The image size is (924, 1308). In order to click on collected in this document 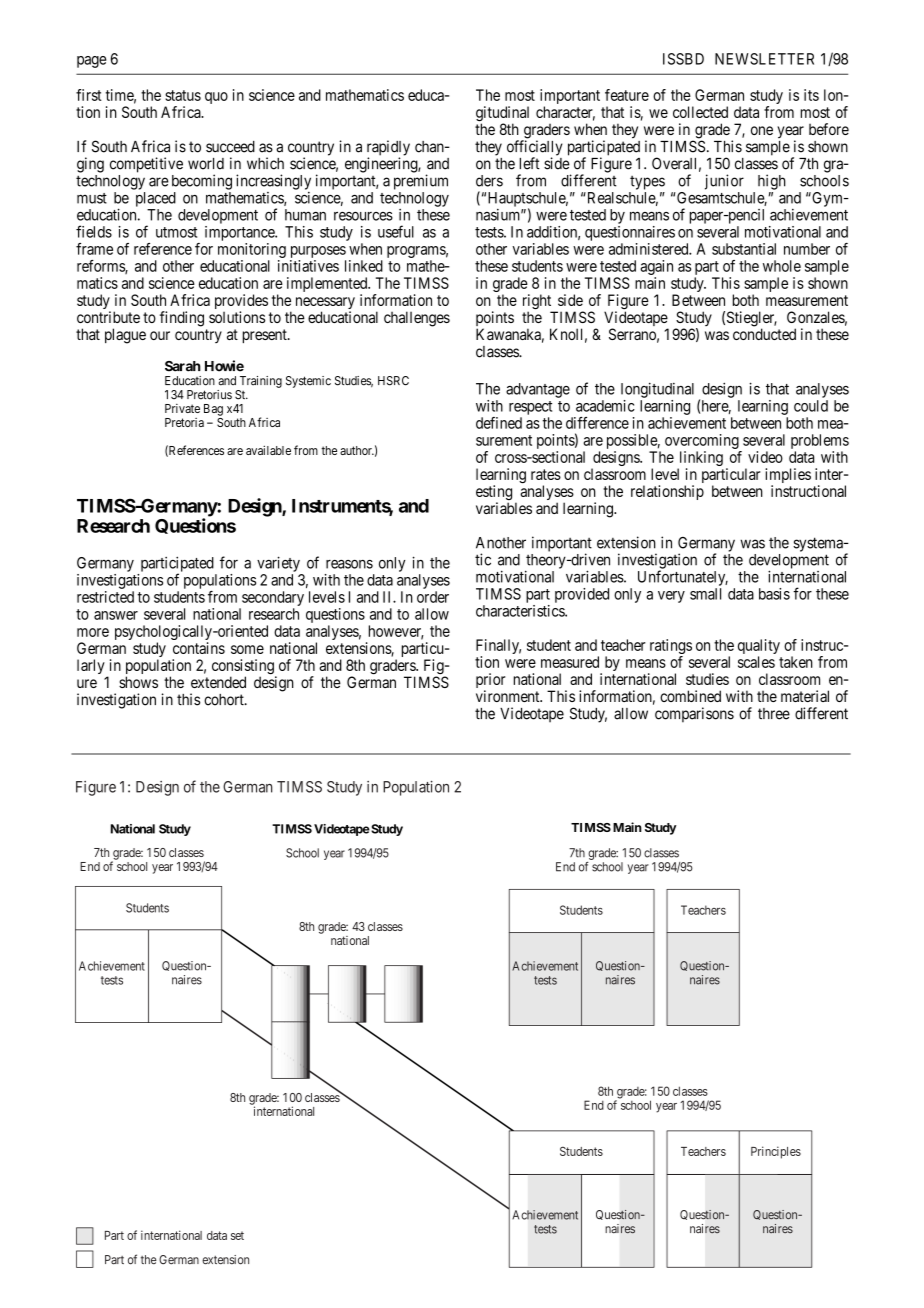, I will do `click(700, 112)`.
